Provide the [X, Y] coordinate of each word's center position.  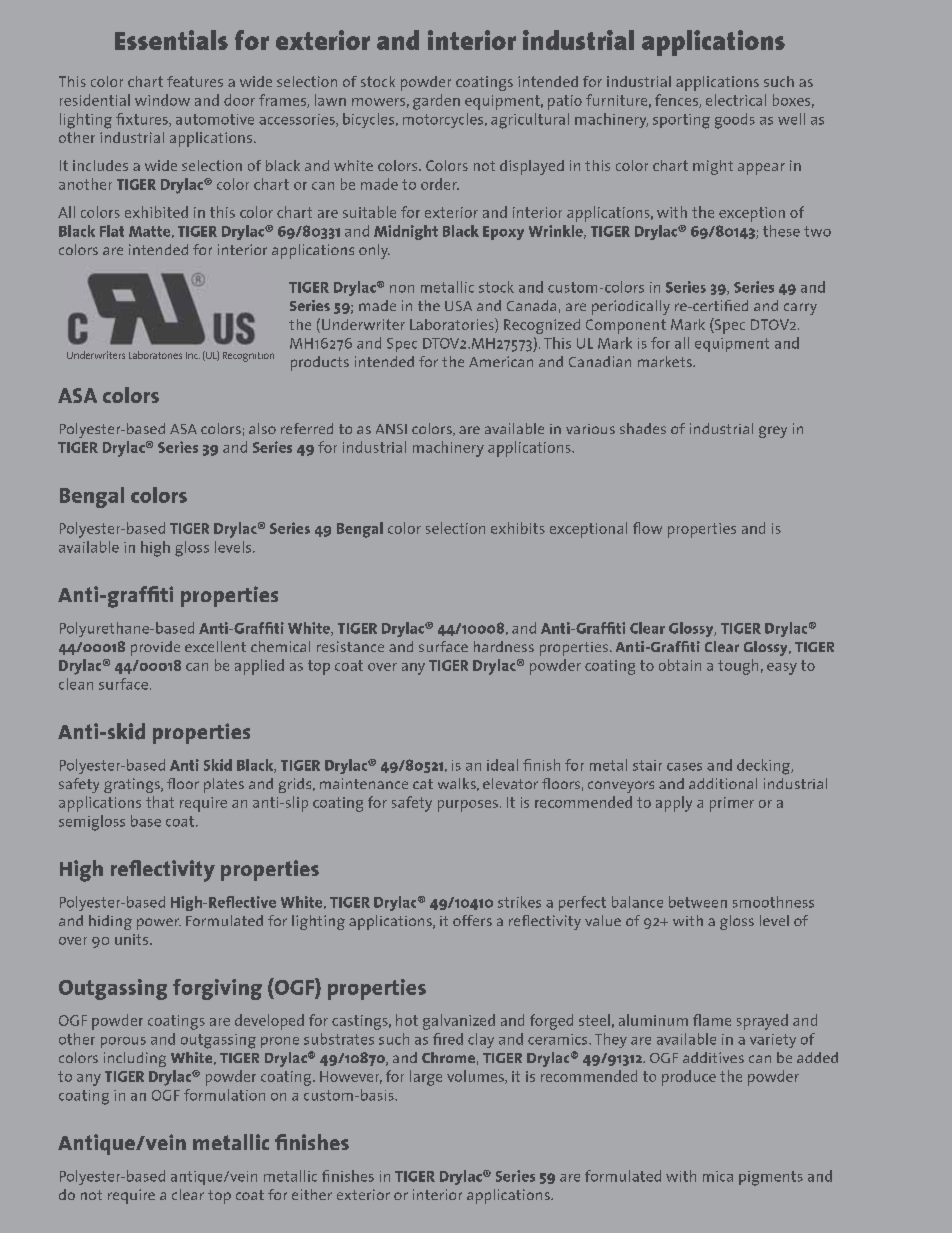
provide [155, 648]
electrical [736, 100]
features [195, 81]
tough [738, 667]
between [698, 902]
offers [472, 920]
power [159, 924]
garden [436, 102]
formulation [224, 1095]
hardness [504, 646]
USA [458, 306]
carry [800, 309]
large [426, 1078]
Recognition [248, 357]
